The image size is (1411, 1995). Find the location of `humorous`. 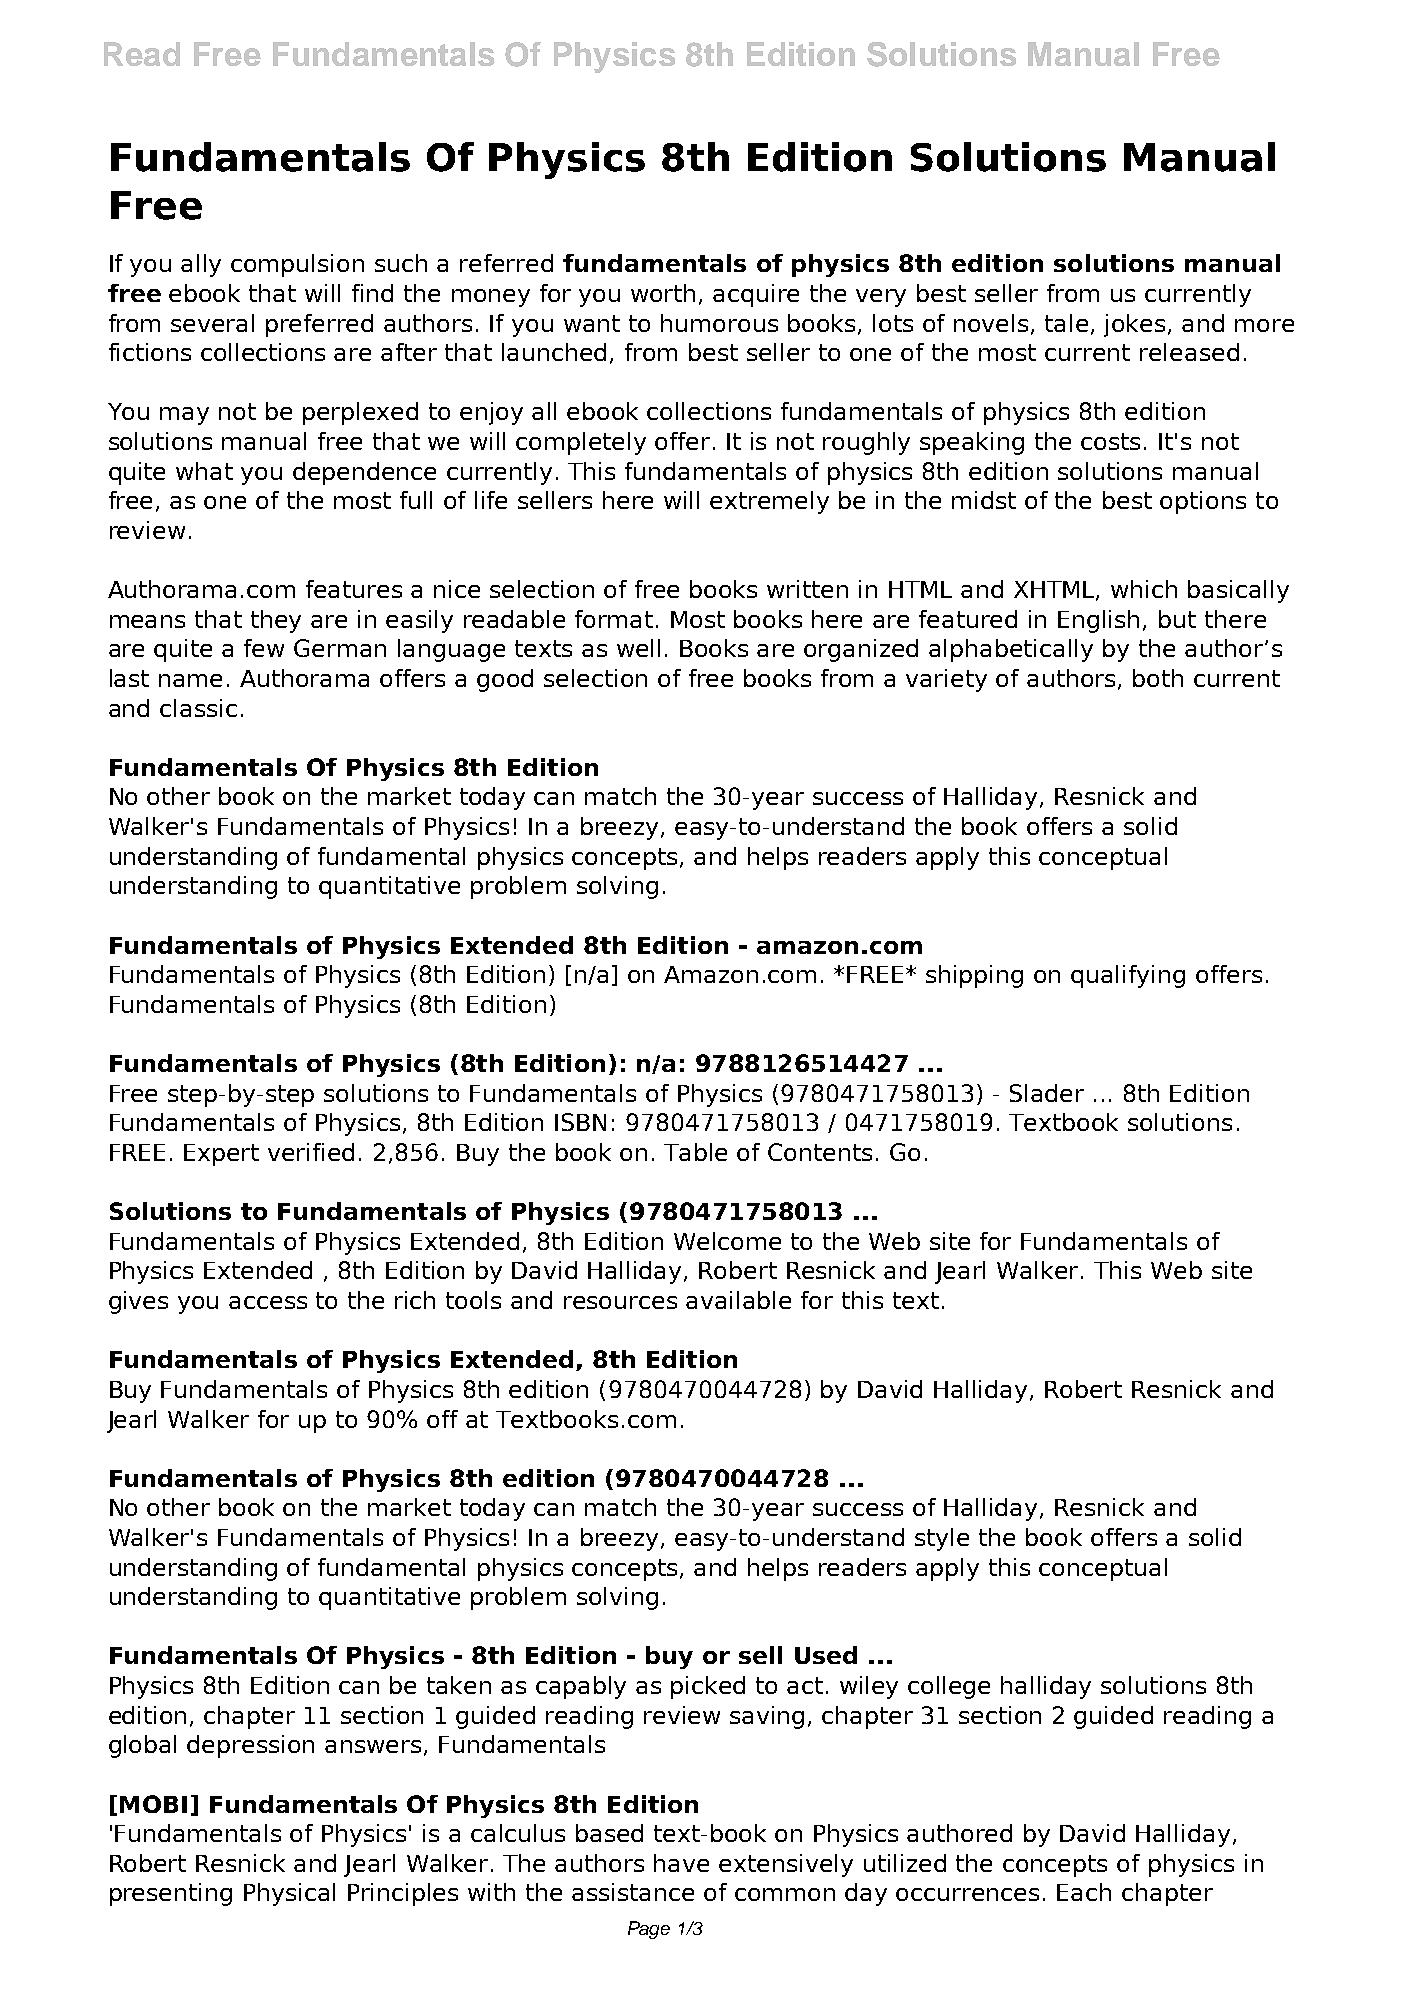

humorous is located at coordinates (719, 323).
